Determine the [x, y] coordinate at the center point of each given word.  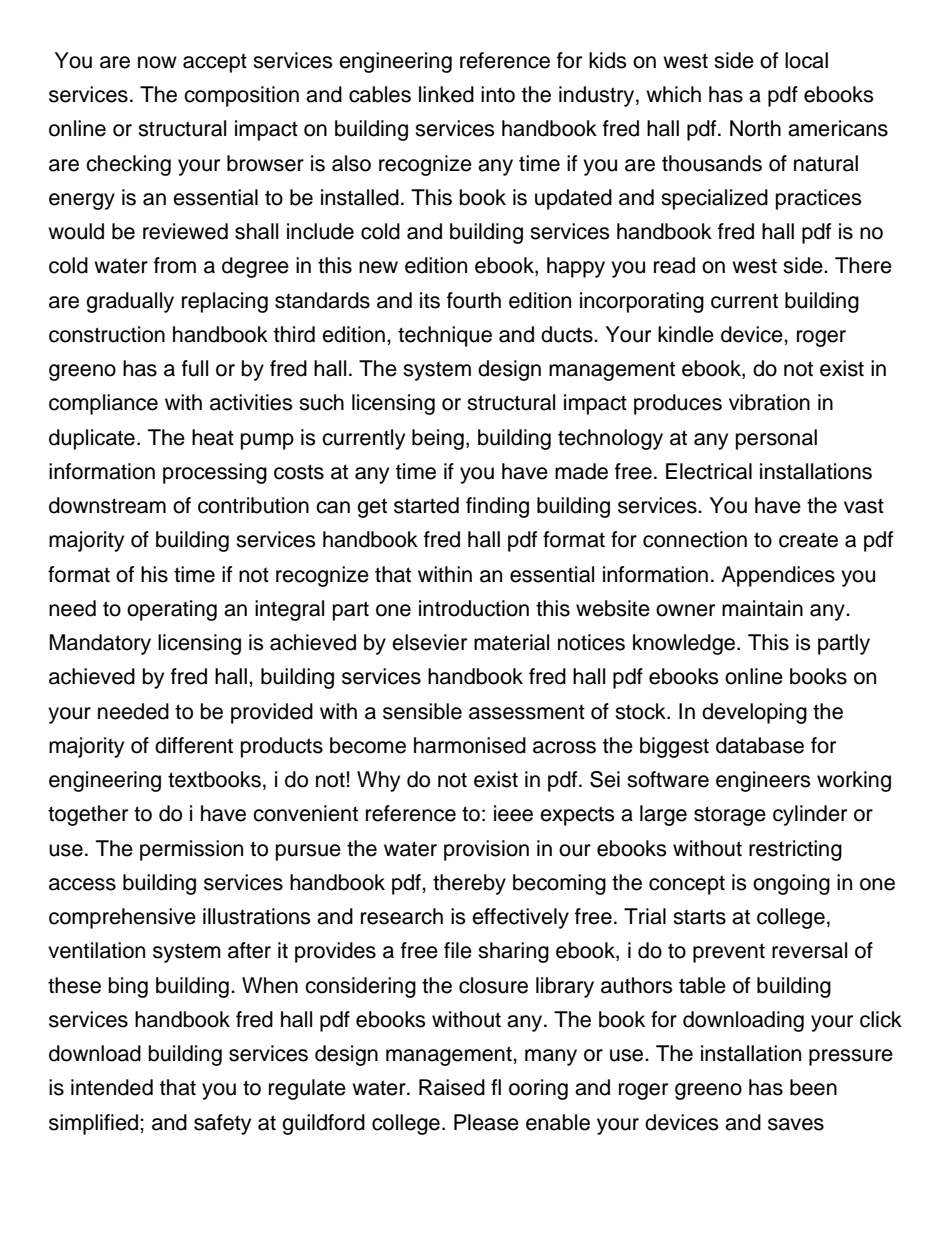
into [498, 94]
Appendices [778, 576]
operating [172, 610]
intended [112, 1087]
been [813, 1087]
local [806, 60]
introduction [474, 608]
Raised [452, 1087]
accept [215, 63]
